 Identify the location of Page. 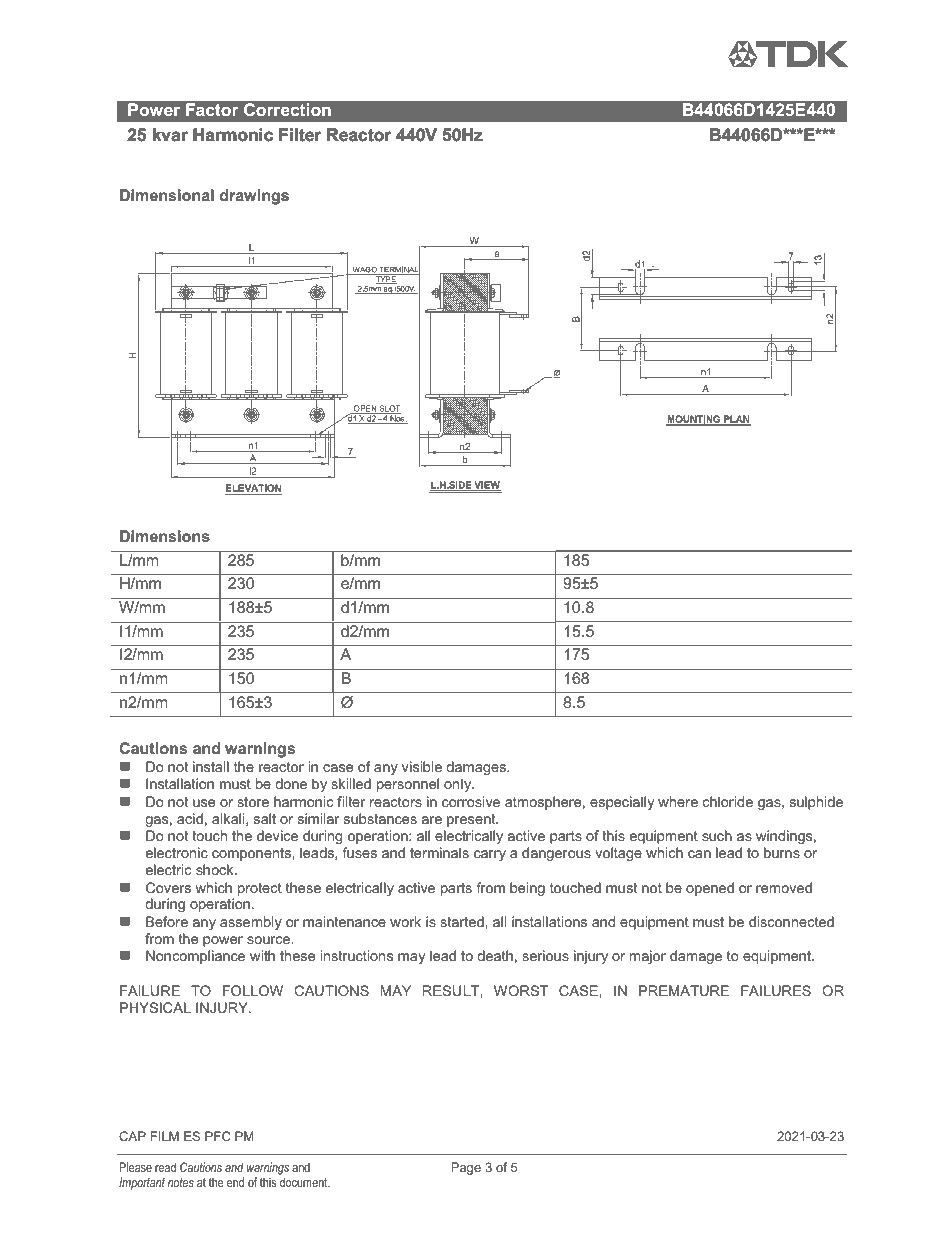
(466, 1168).
